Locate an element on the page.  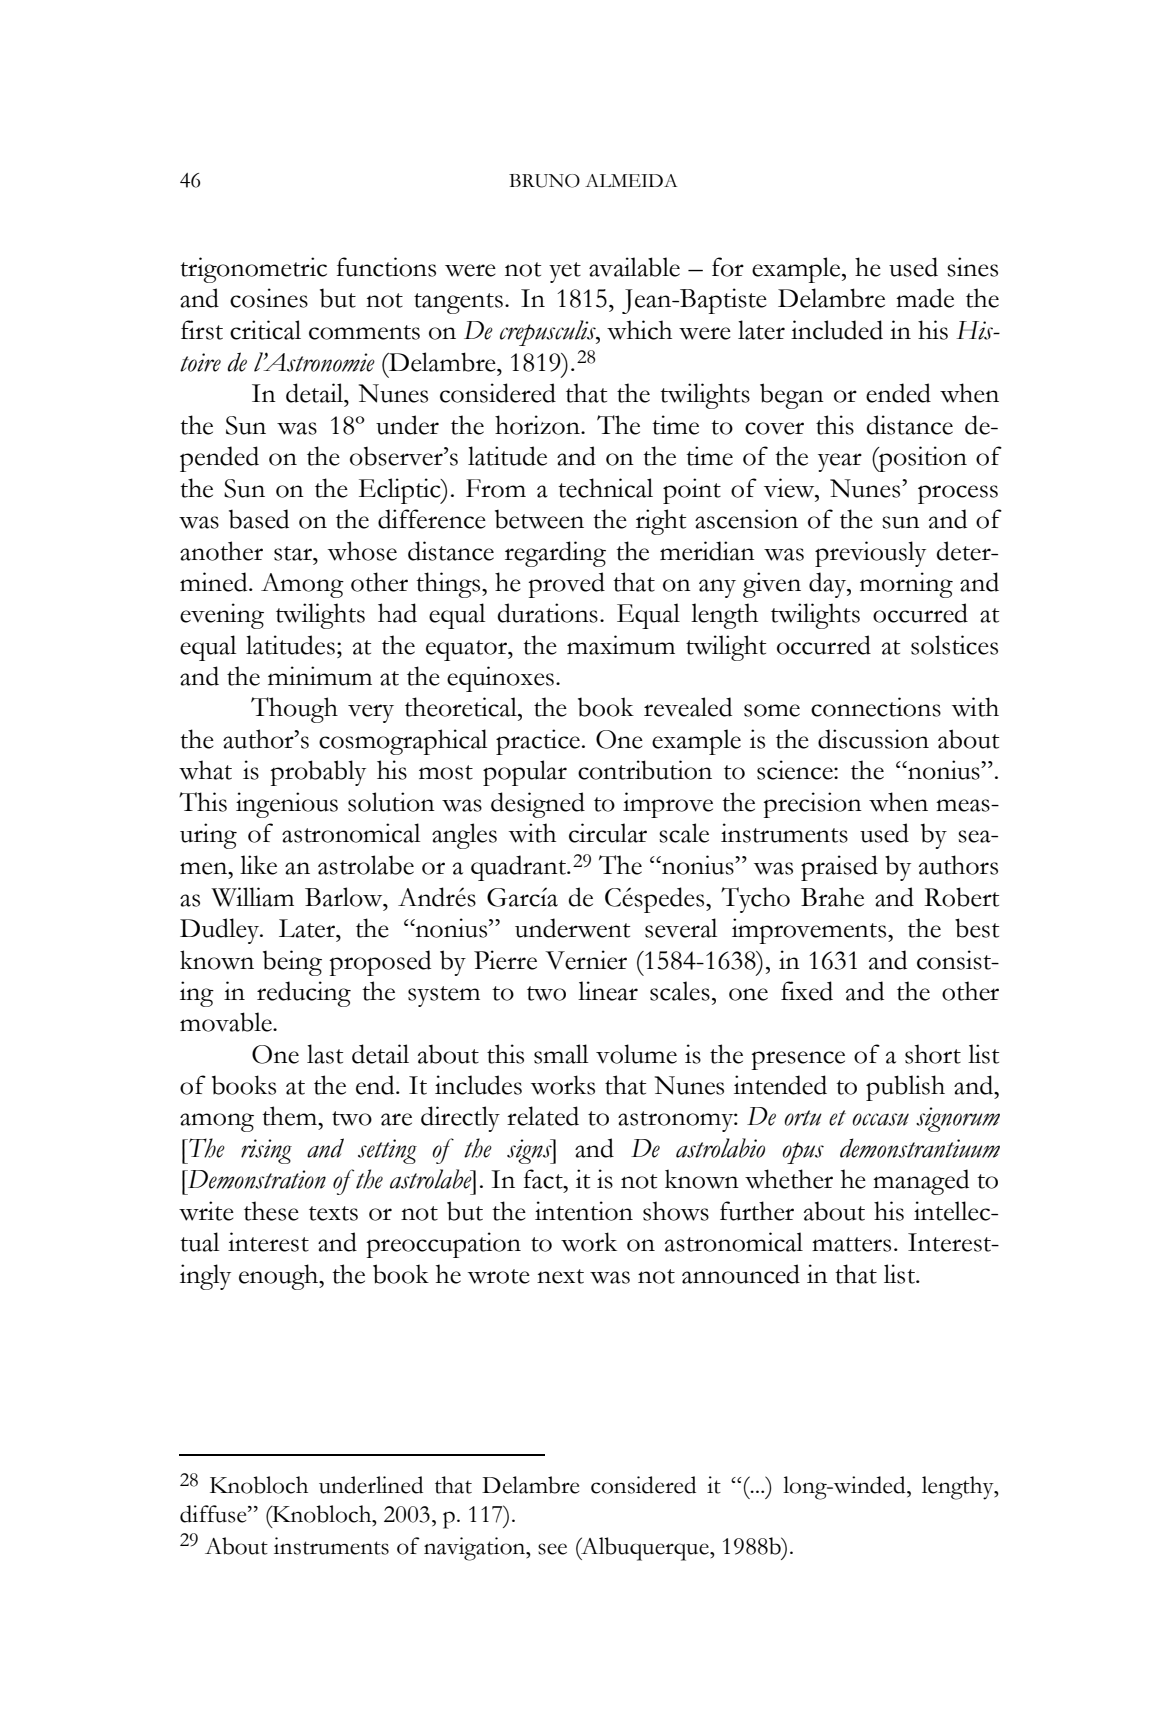
William is located at coordinates (252, 897).
